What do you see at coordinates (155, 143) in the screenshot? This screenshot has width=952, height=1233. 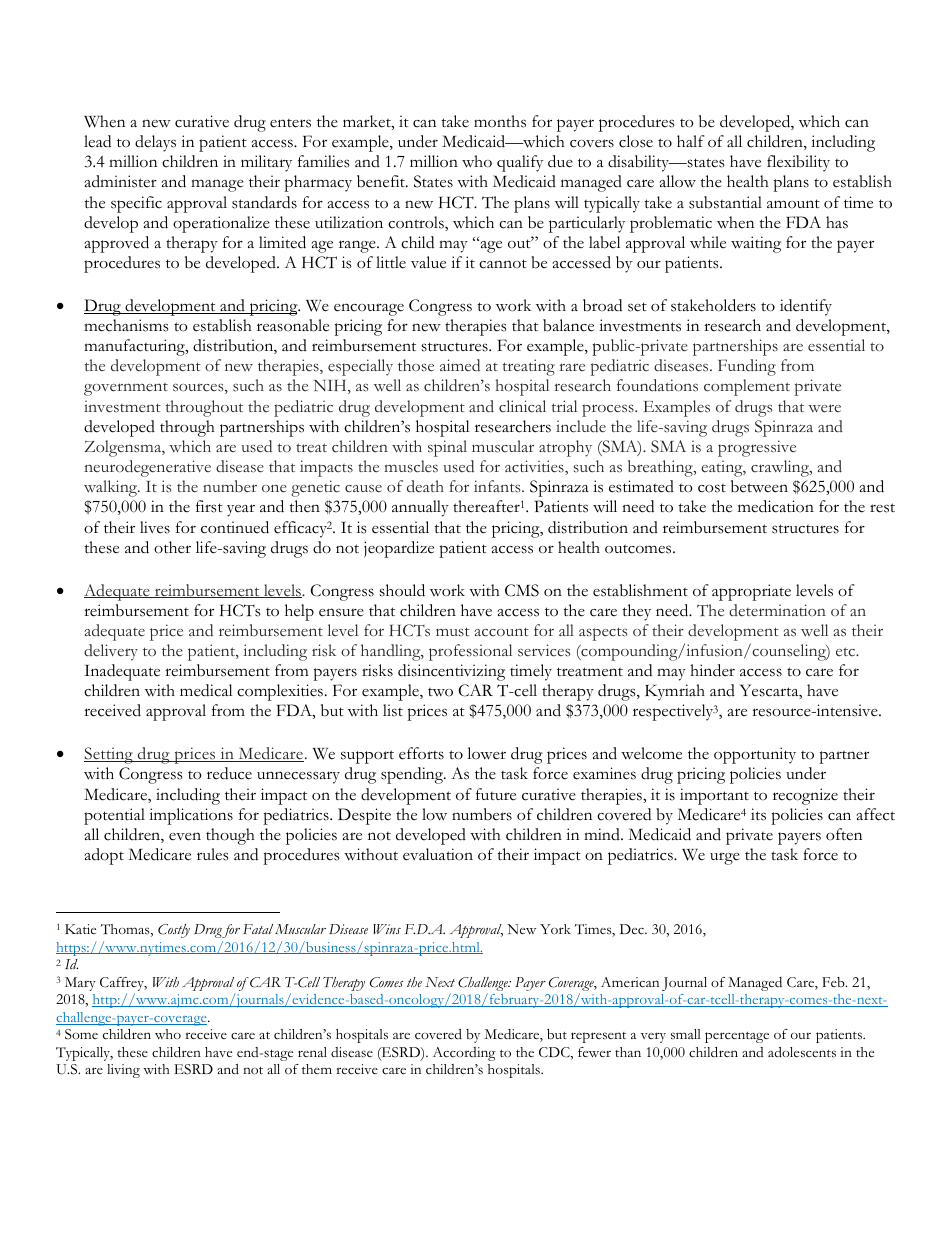 I see `delays` at bounding box center [155, 143].
